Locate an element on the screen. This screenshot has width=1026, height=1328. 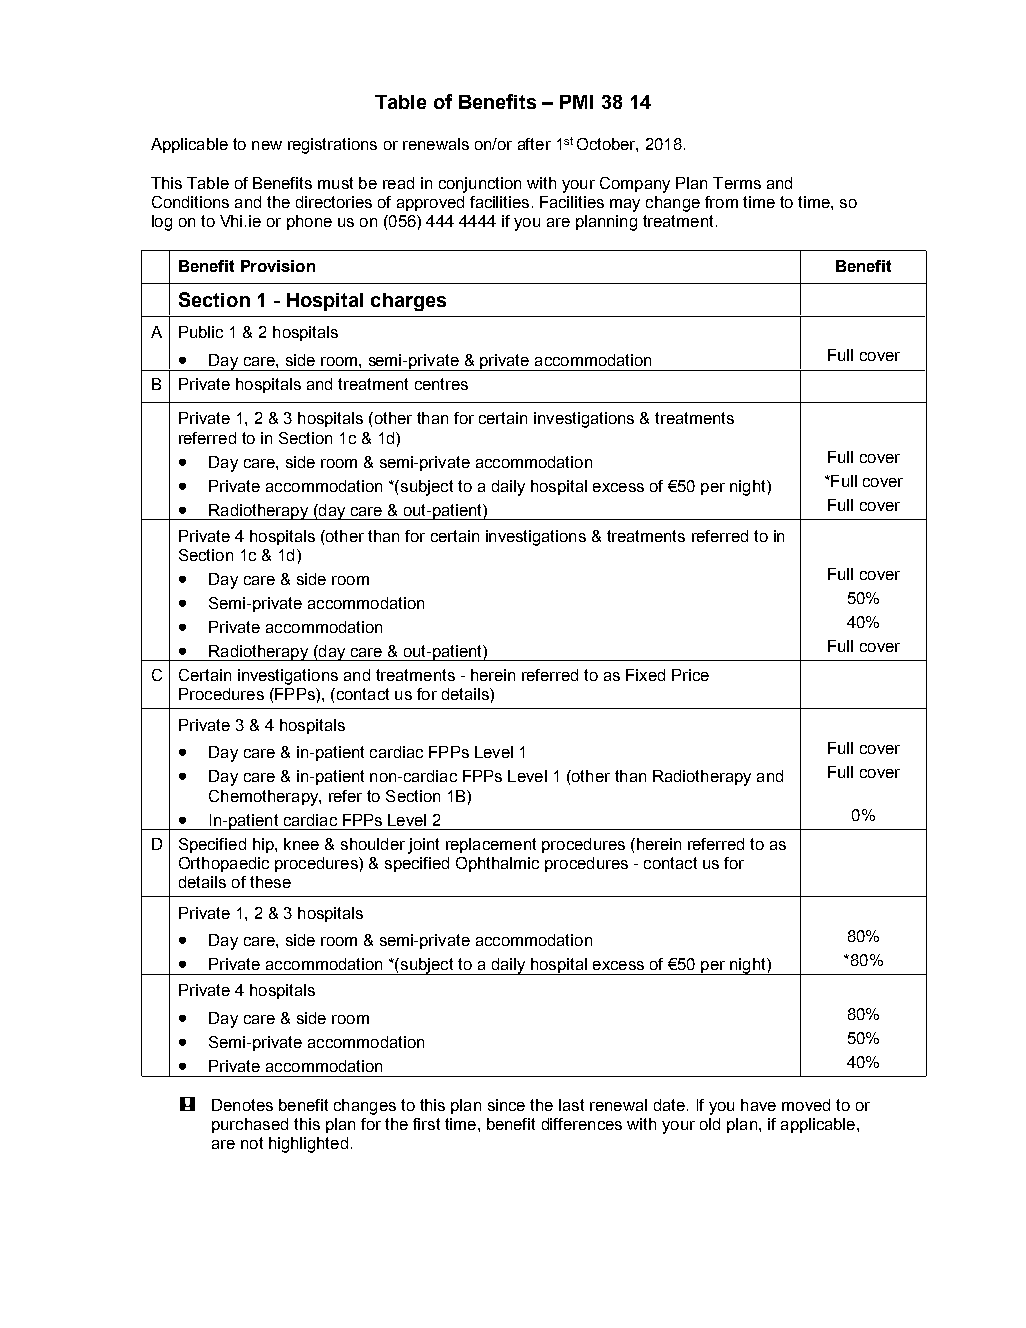
Denotes is located at coordinates (242, 1105).
